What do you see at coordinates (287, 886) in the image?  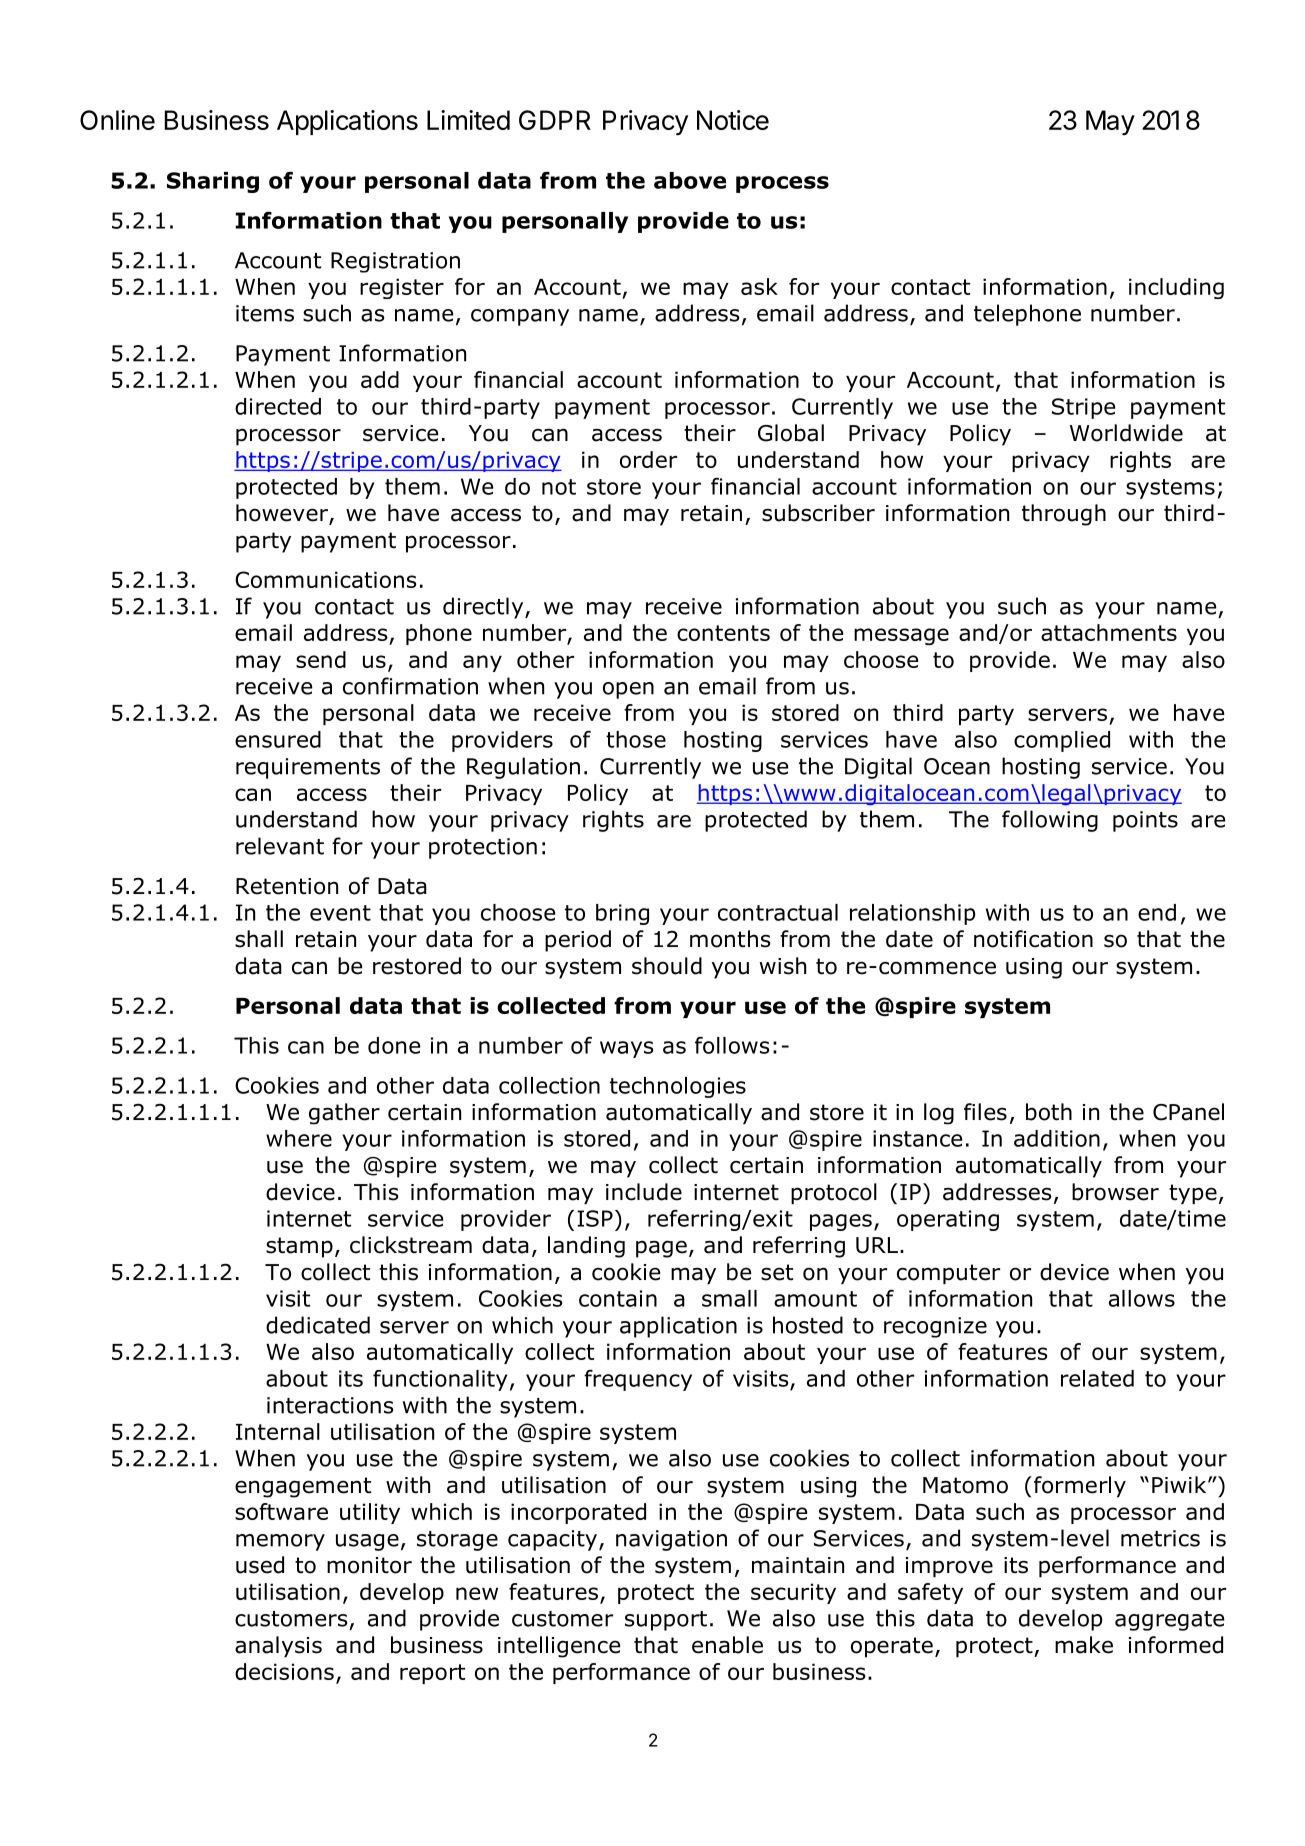 I see `Retention` at bounding box center [287, 886].
